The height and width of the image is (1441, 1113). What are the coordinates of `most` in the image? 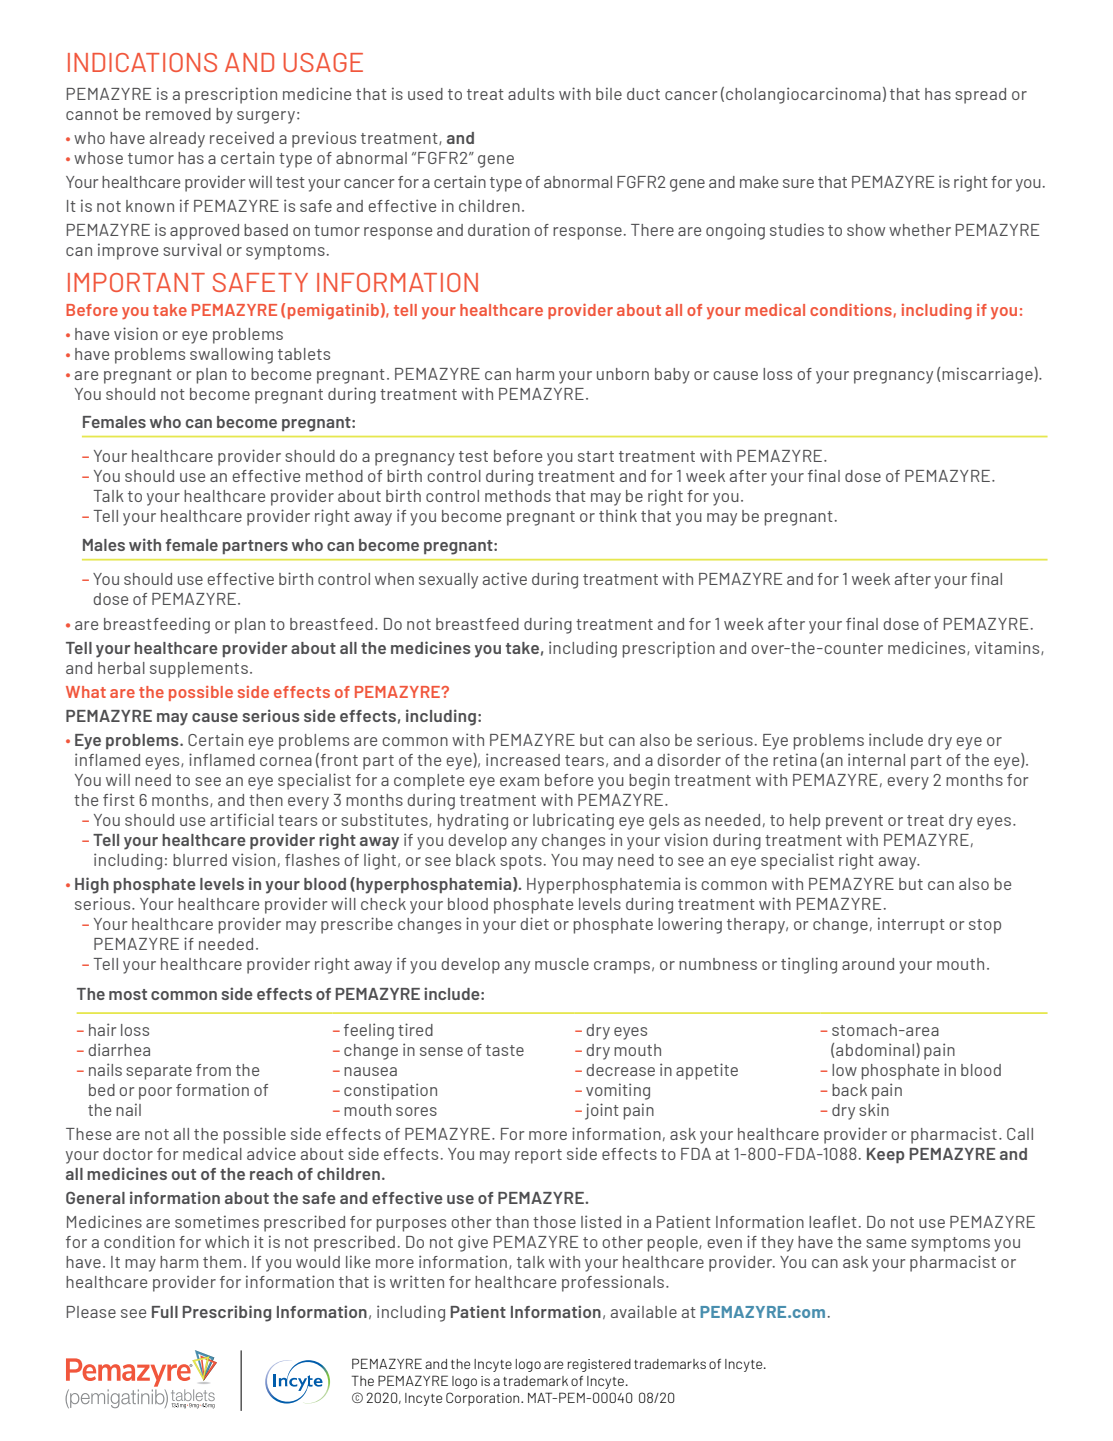 It's located at (128, 994).
